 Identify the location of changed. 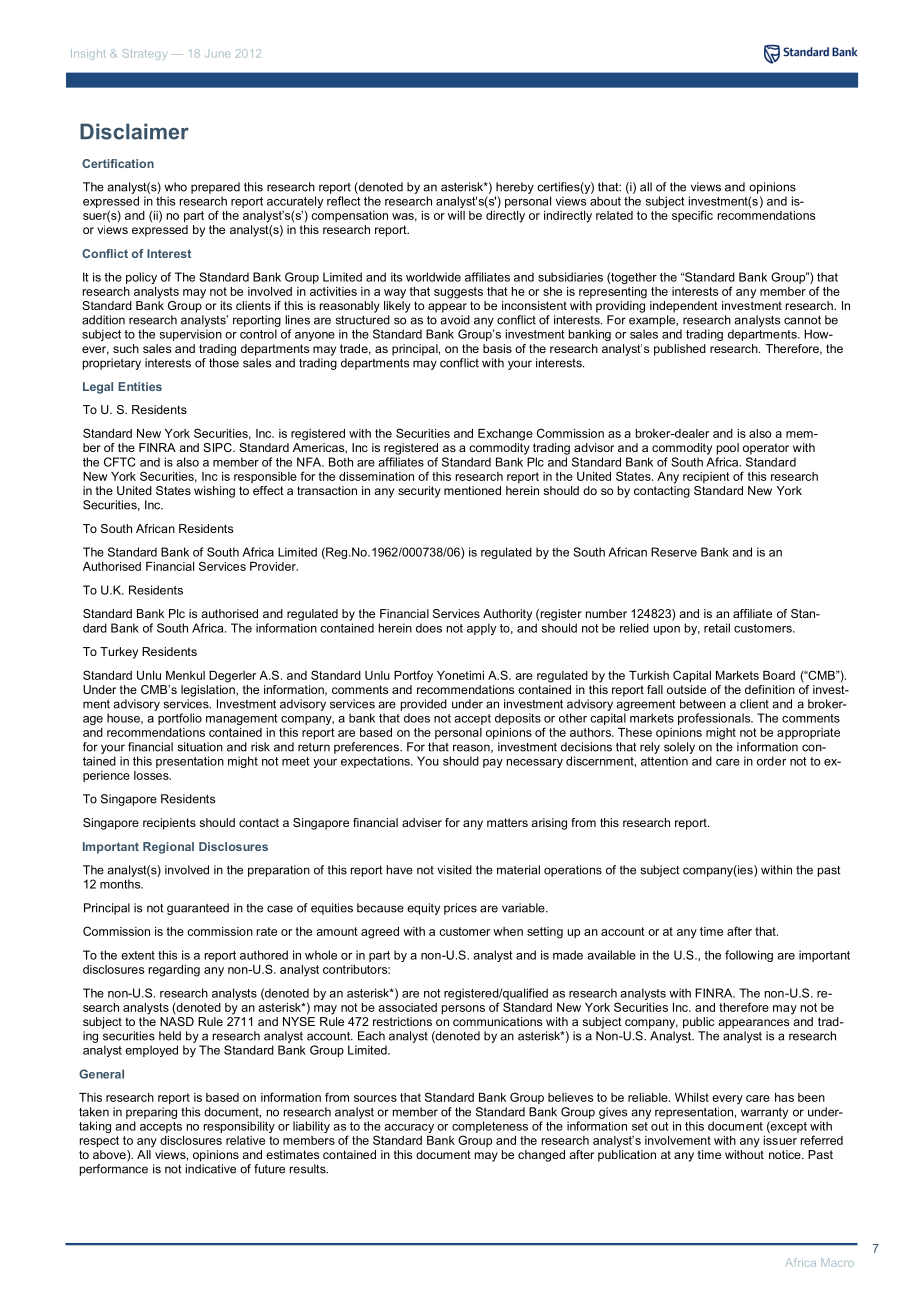
(541, 1156).
